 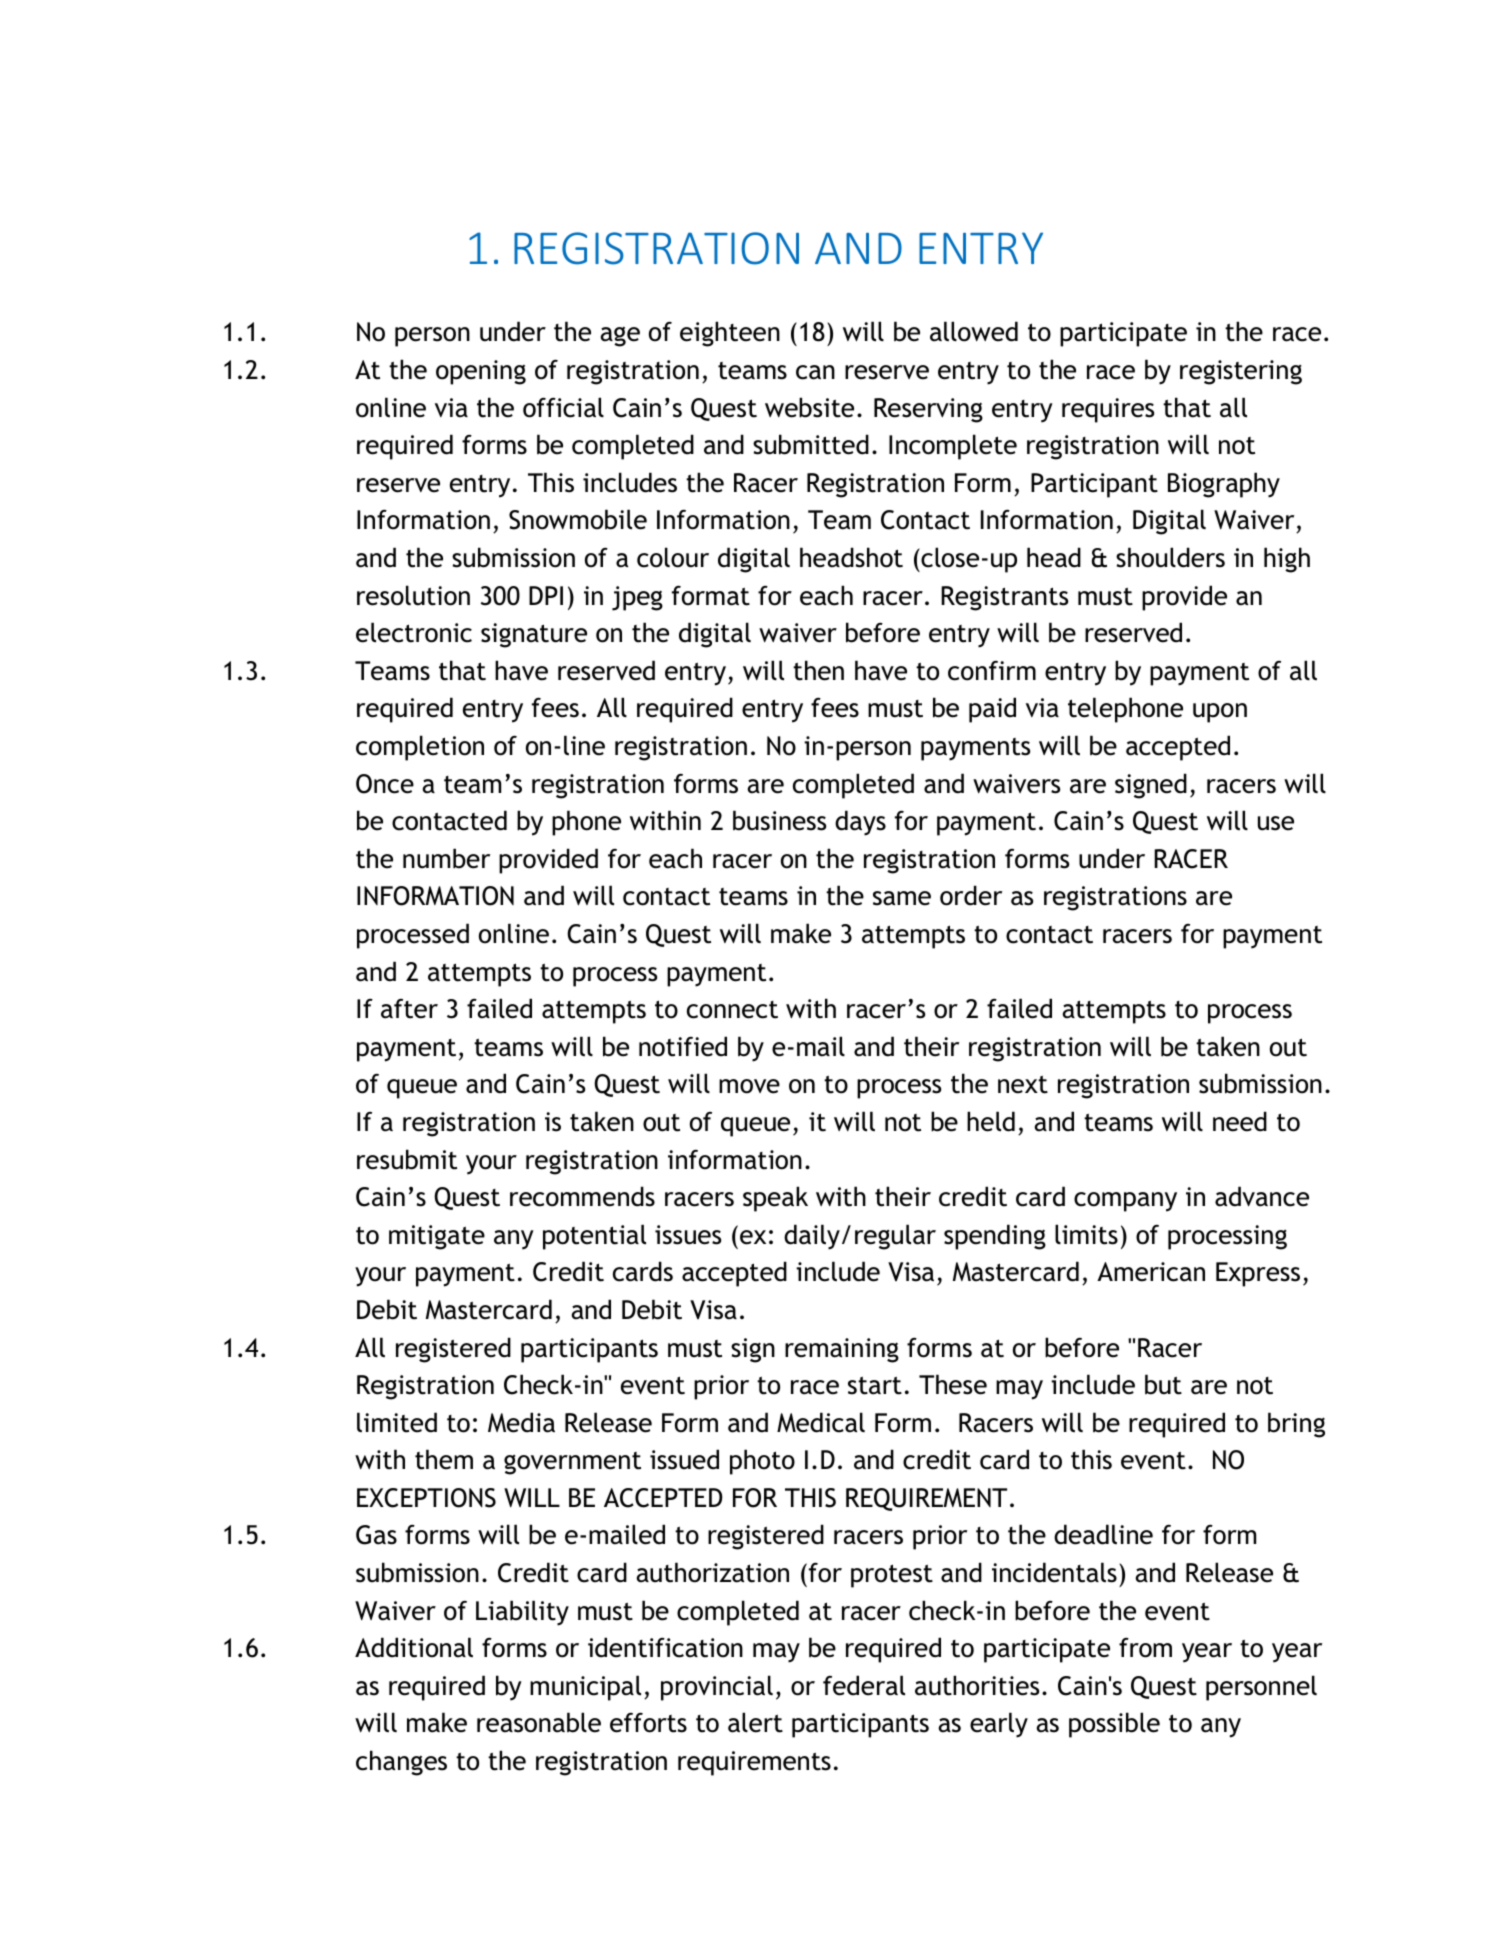 What do you see at coordinates (809, 407) in the screenshot?
I see `website` at bounding box center [809, 407].
